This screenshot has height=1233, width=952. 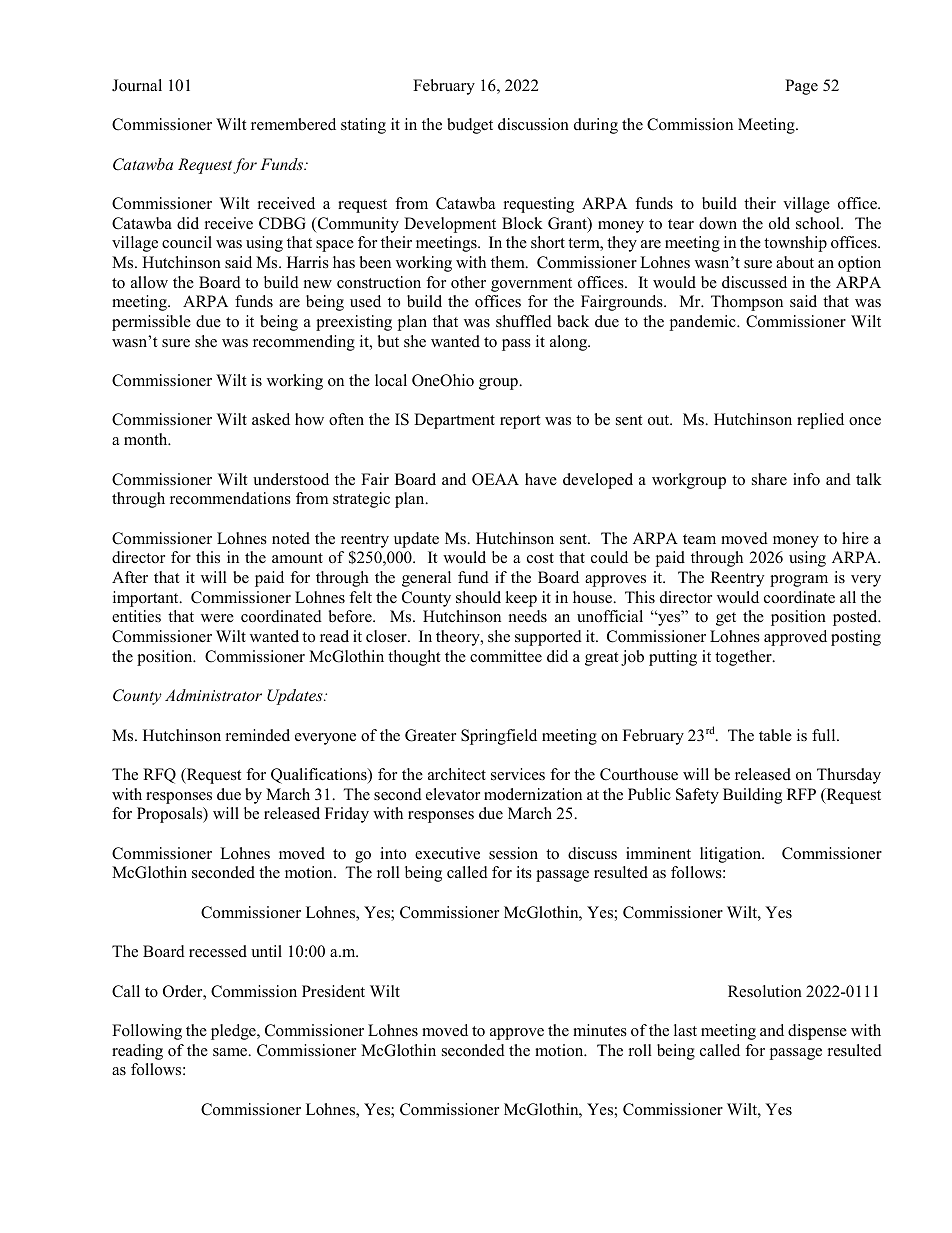 What do you see at coordinates (747, 303) in the screenshot?
I see `Thompson` at bounding box center [747, 303].
